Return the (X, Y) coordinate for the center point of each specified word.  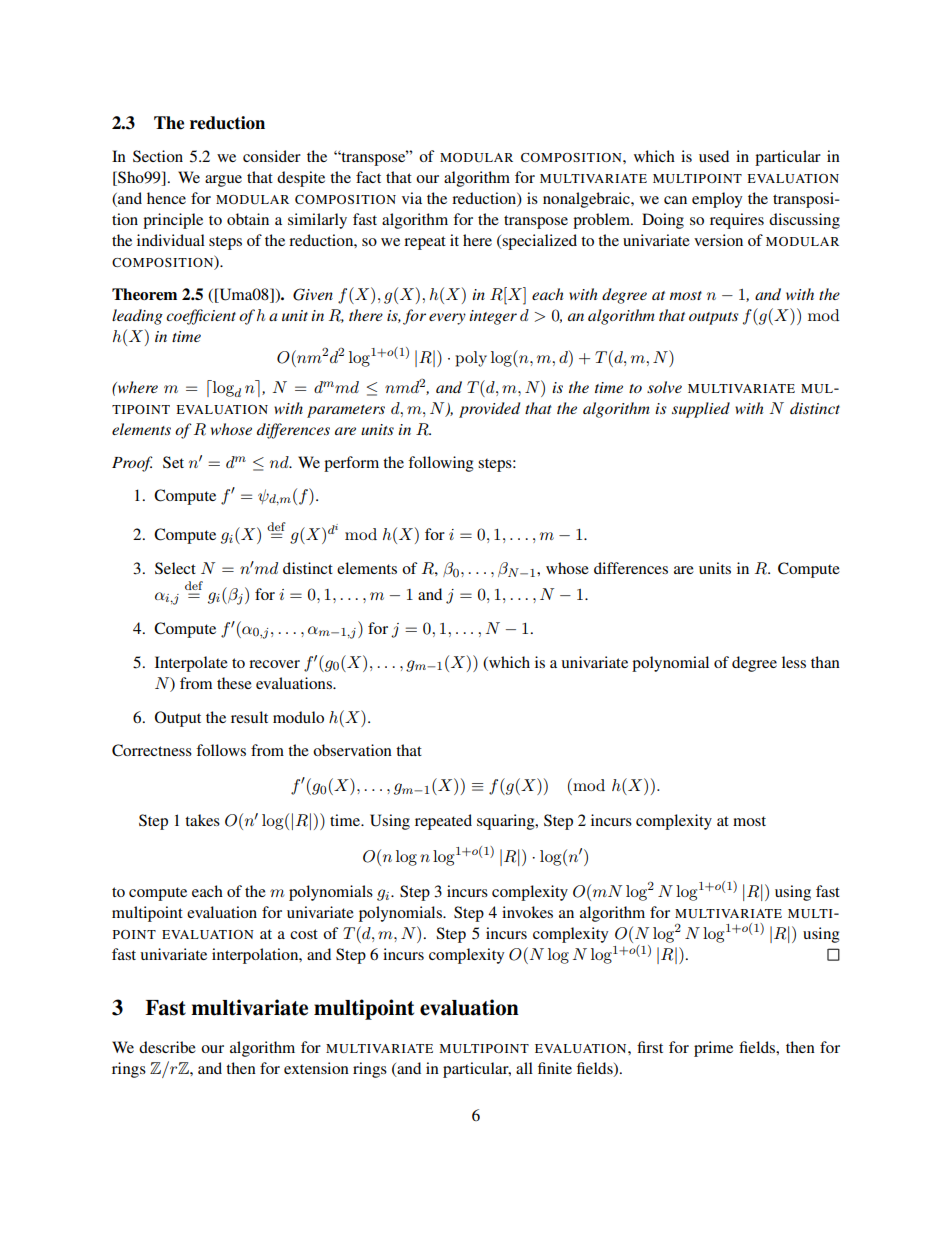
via (412, 198)
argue (223, 181)
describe (167, 1047)
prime (713, 1049)
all (524, 1068)
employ (717, 200)
